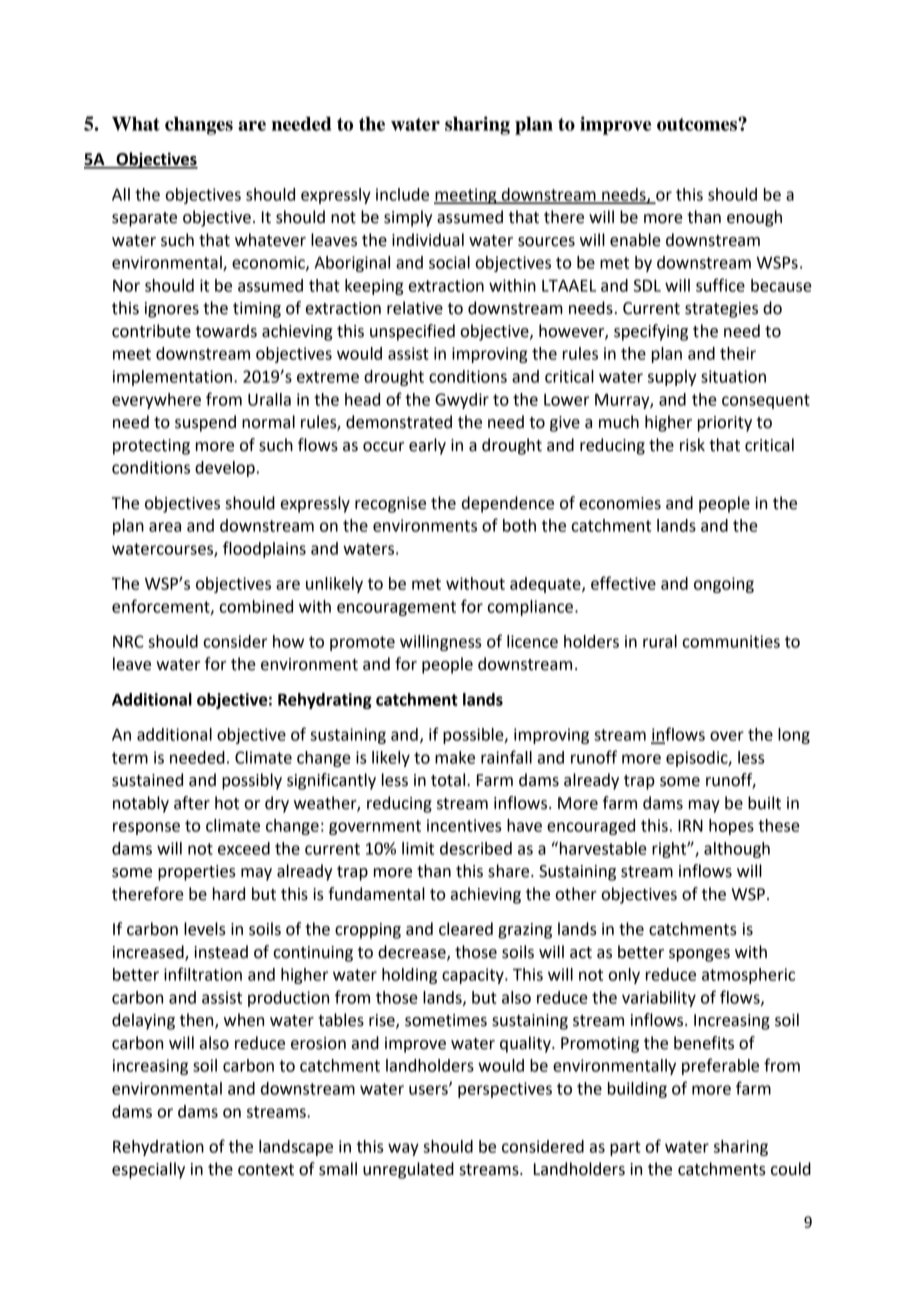 The height and width of the screenshot is (1308, 924). What do you see at coordinates (731, 641) in the screenshot?
I see `communities` at bounding box center [731, 641].
